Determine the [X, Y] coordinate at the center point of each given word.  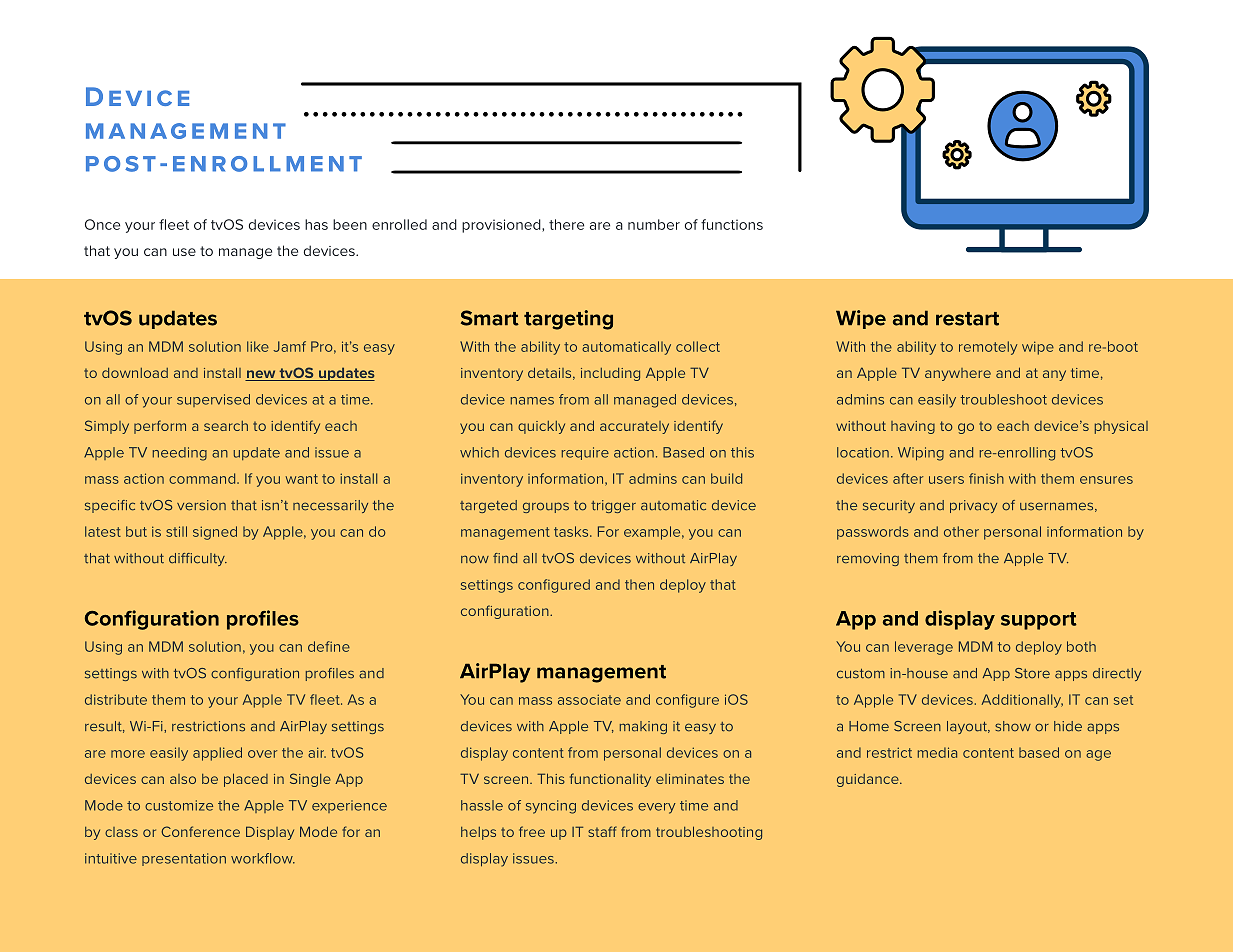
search [226, 426]
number [654, 224]
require [585, 453]
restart [967, 319]
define [329, 646]
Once [102, 224]
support [1039, 621]
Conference [200, 831]
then [639, 584]
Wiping [921, 454]
